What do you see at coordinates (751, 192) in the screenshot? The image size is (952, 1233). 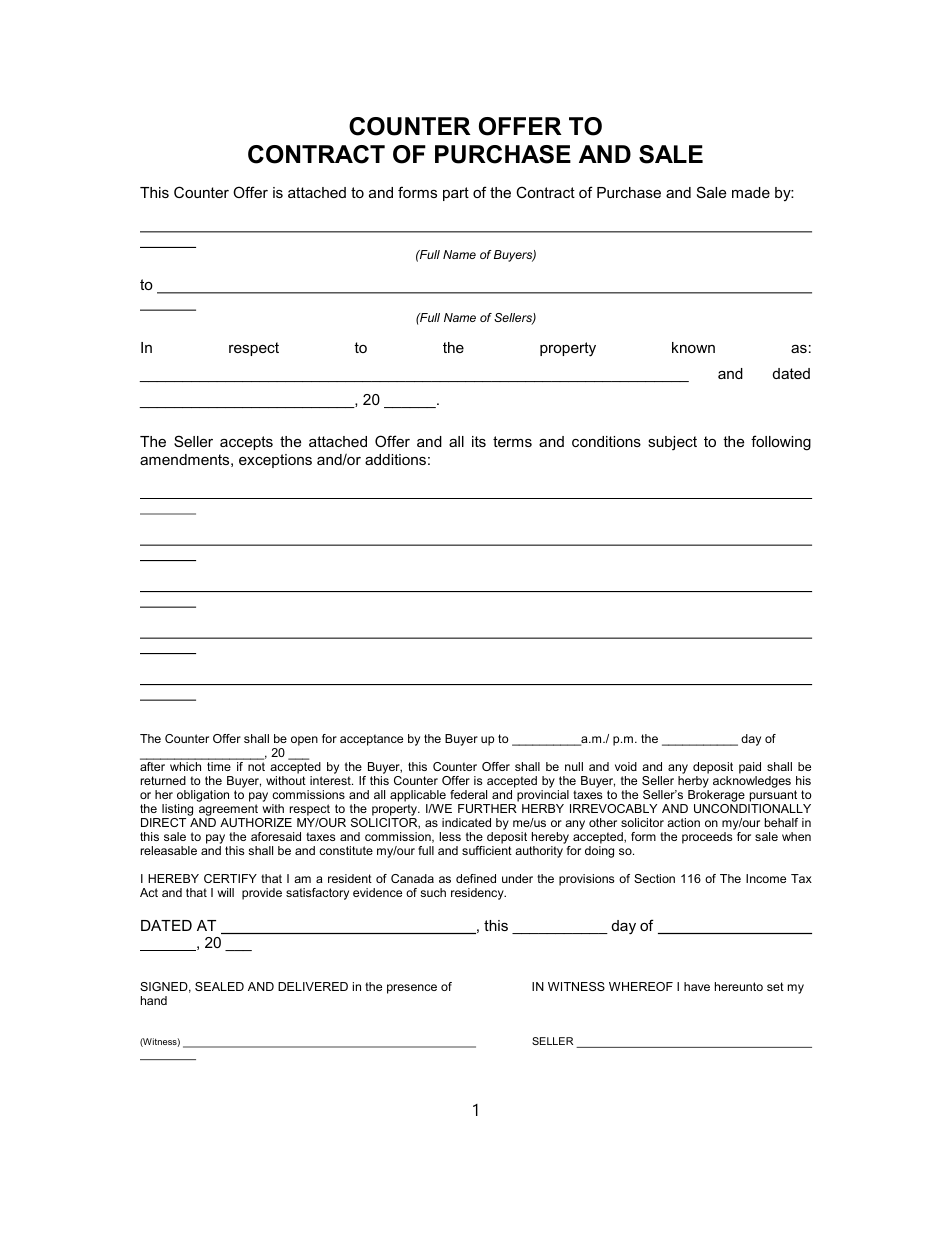 I see `made` at bounding box center [751, 192].
